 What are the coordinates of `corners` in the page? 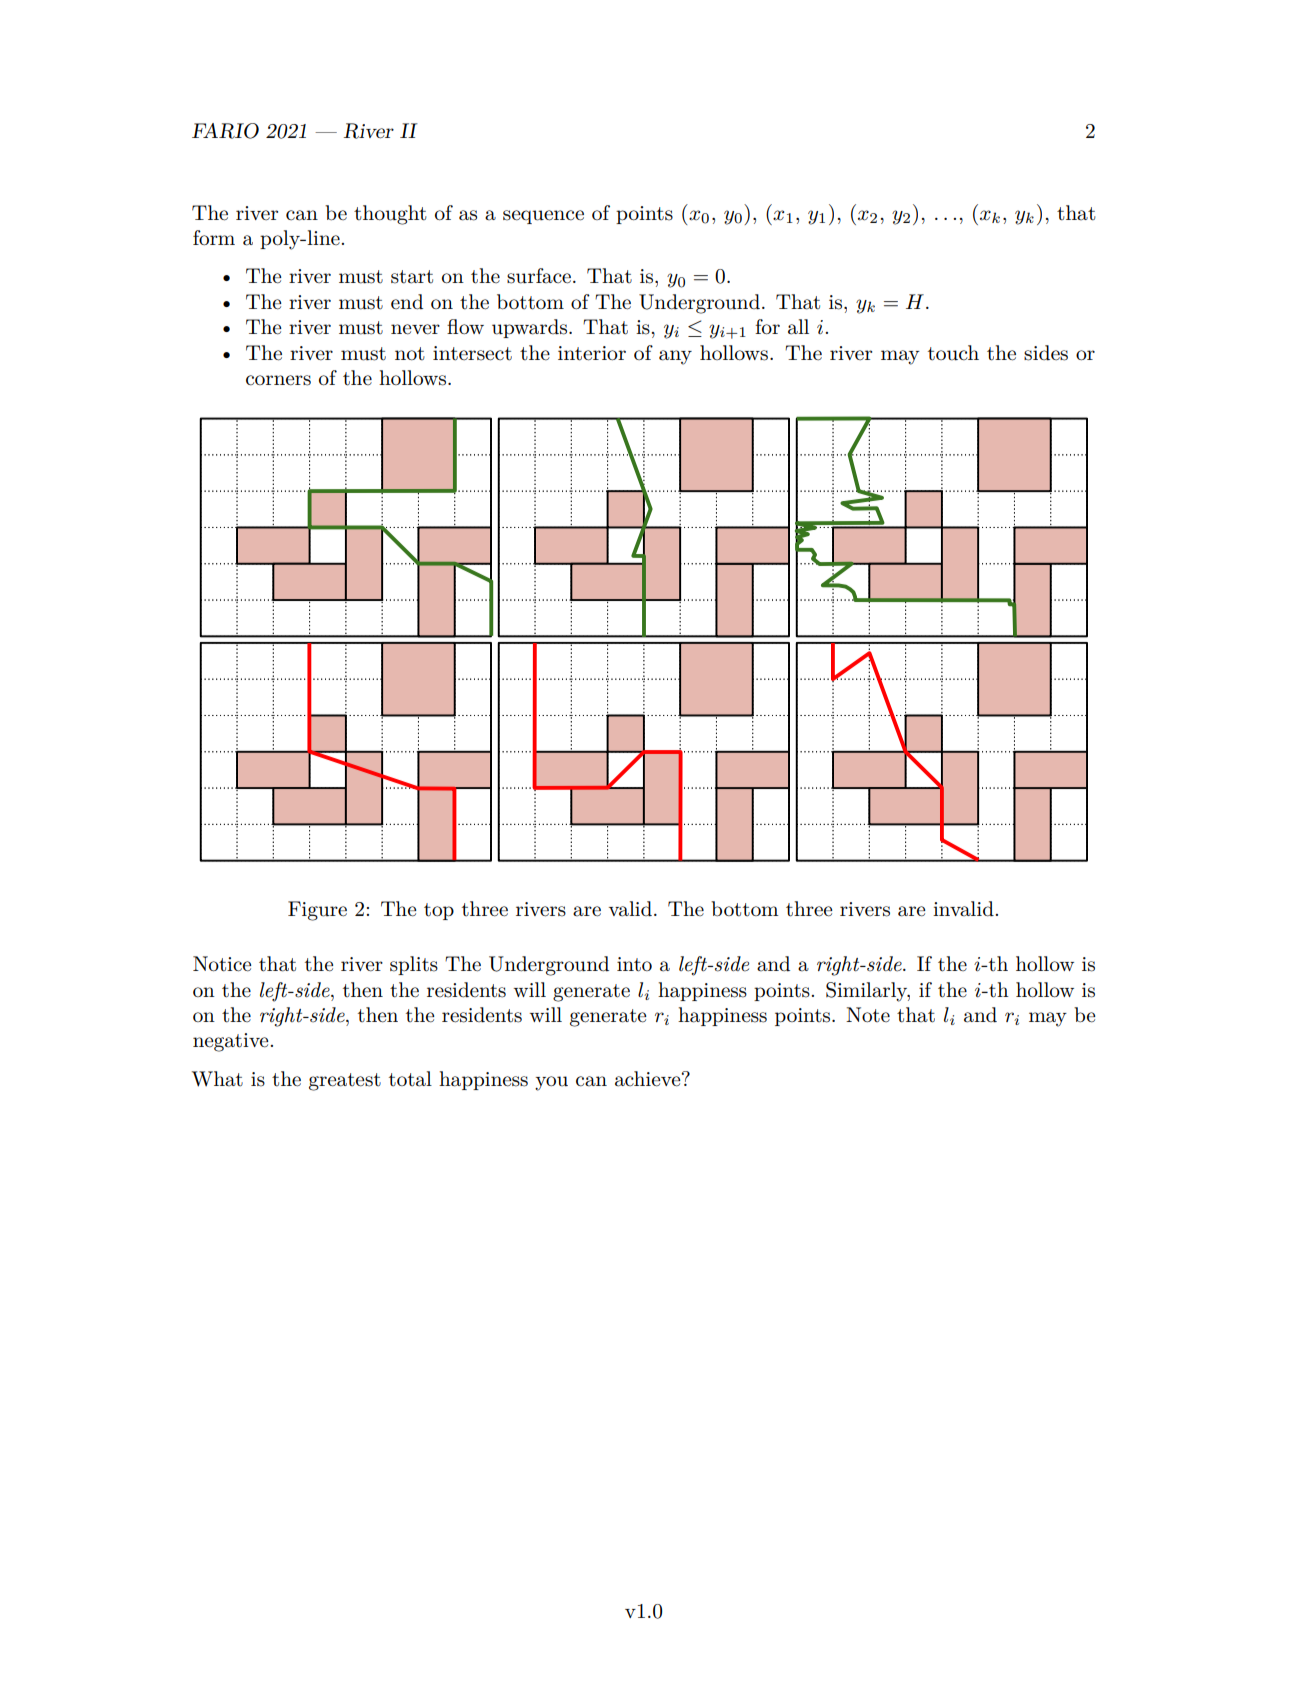 It's located at (278, 380).
